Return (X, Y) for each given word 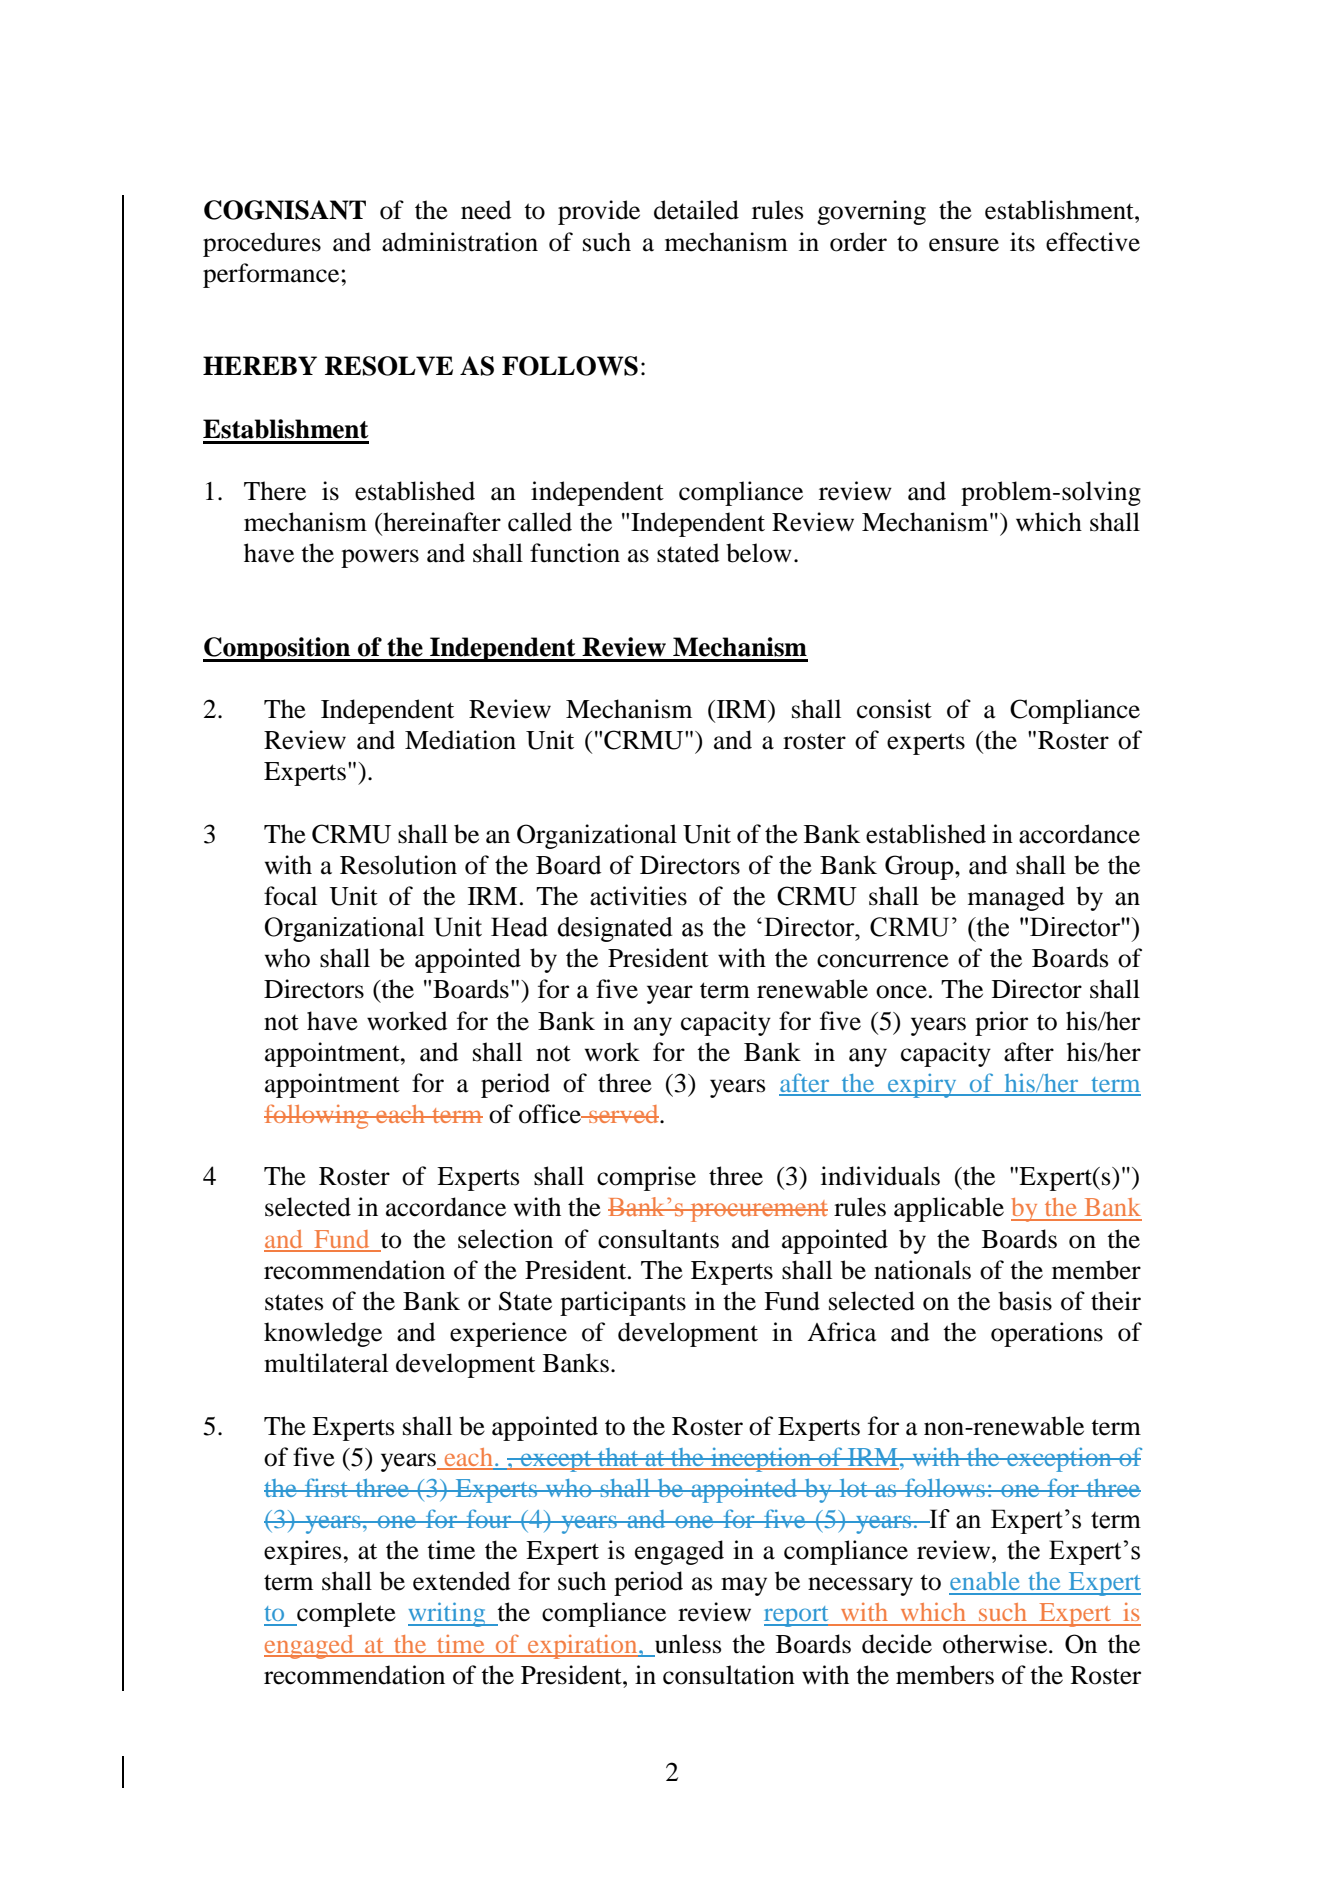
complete (345, 1614)
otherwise (996, 1644)
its (1022, 242)
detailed (696, 210)
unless (688, 1644)
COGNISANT (285, 210)
